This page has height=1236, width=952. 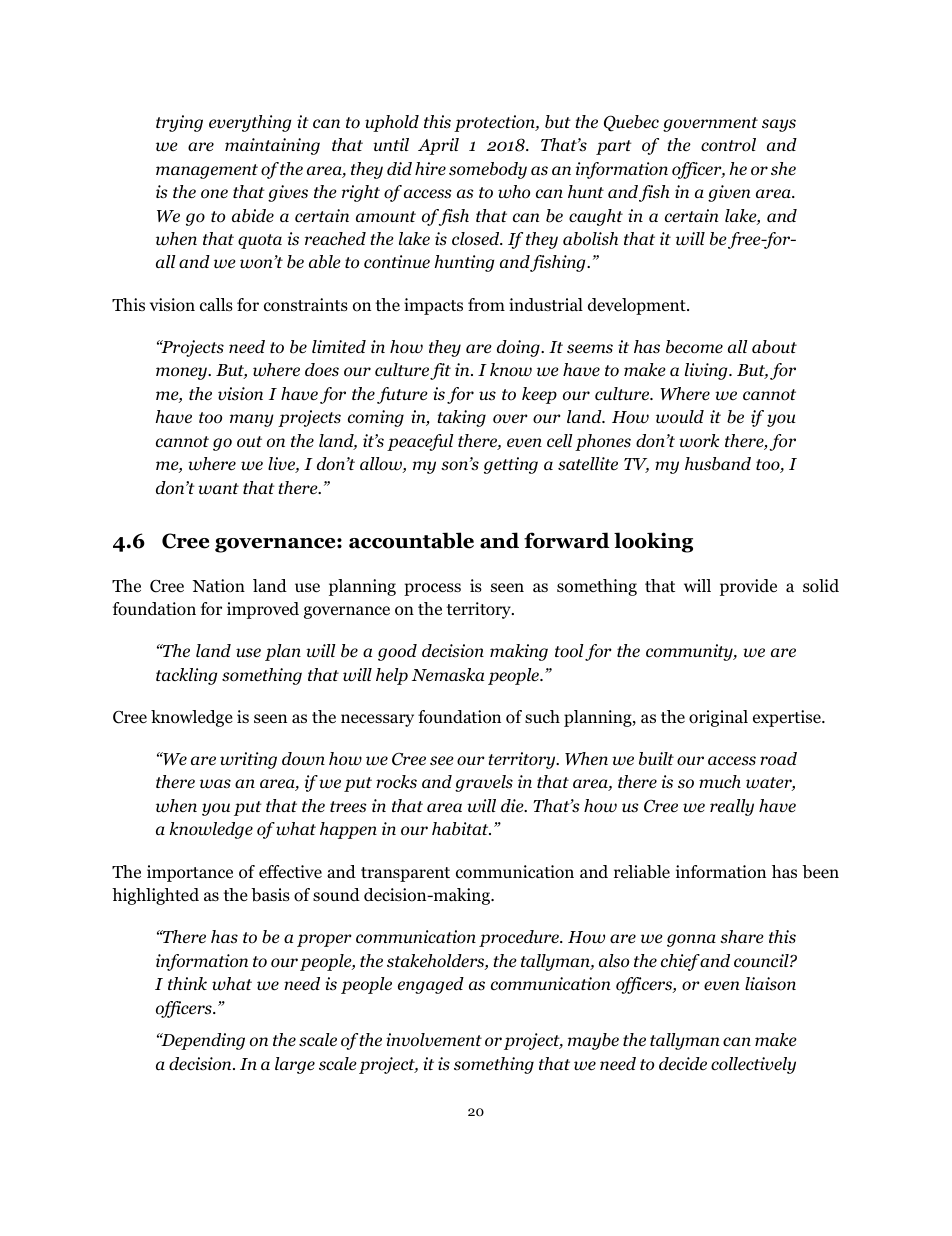 I want to click on control, so click(x=728, y=145).
